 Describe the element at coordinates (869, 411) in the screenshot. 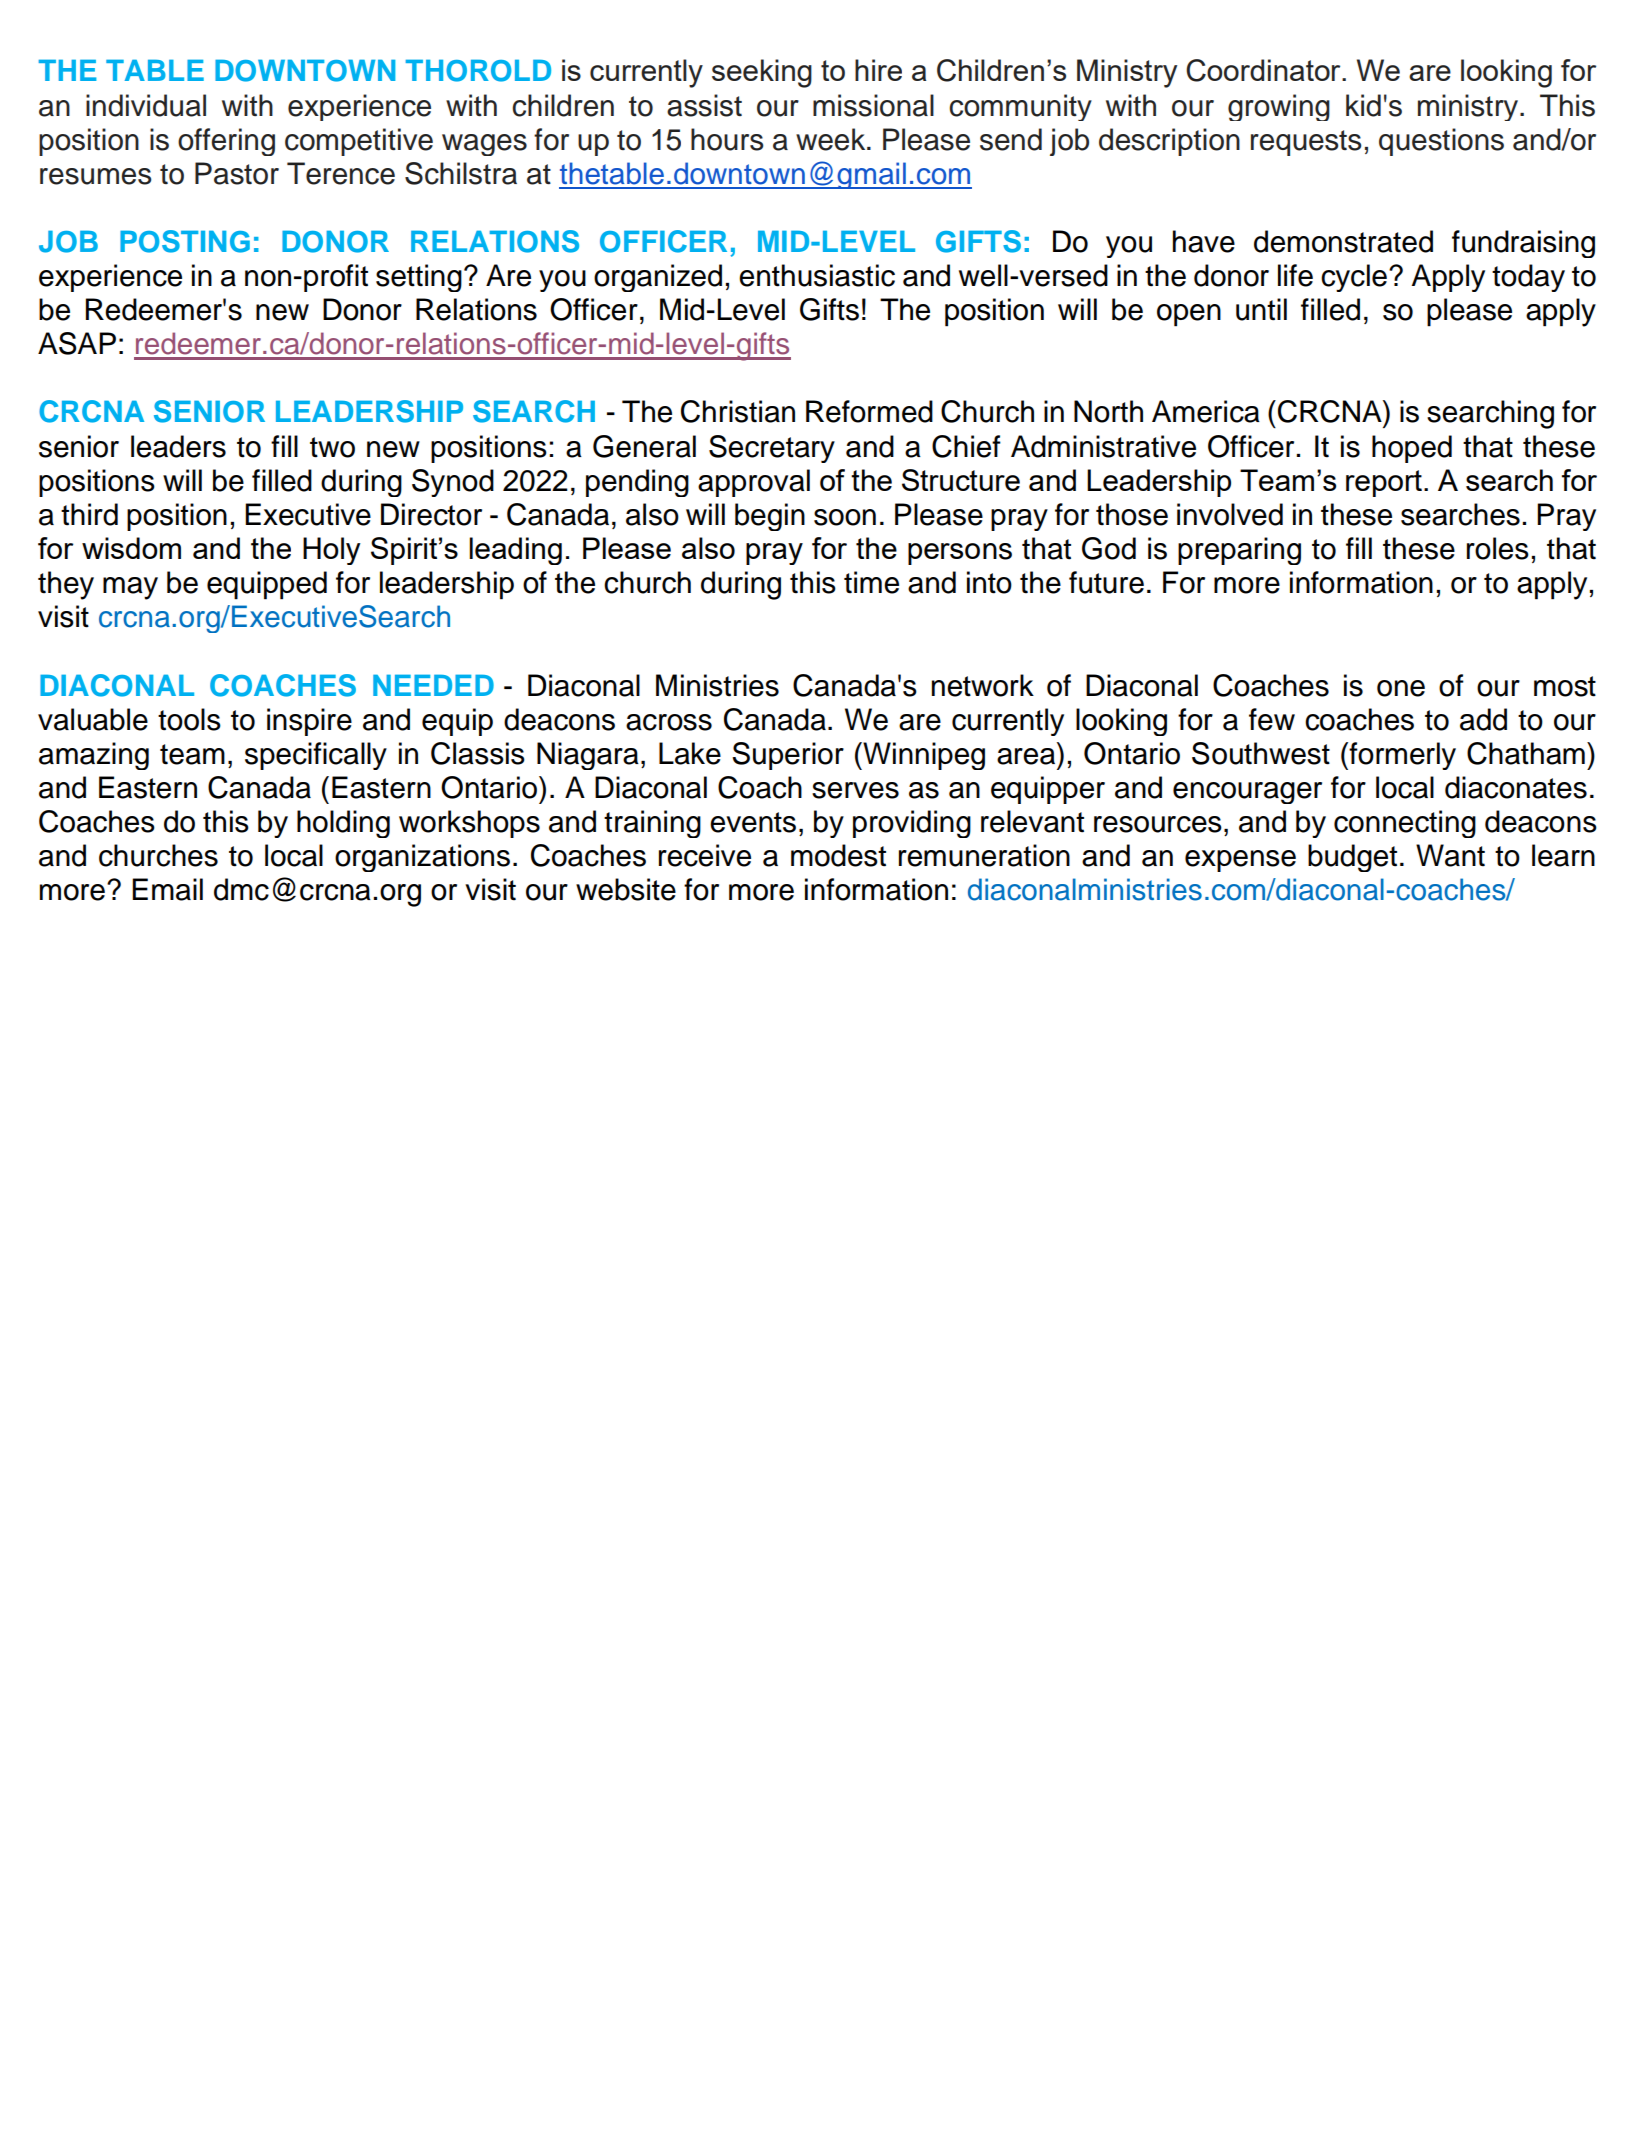

I see `Reformed` at that location.
